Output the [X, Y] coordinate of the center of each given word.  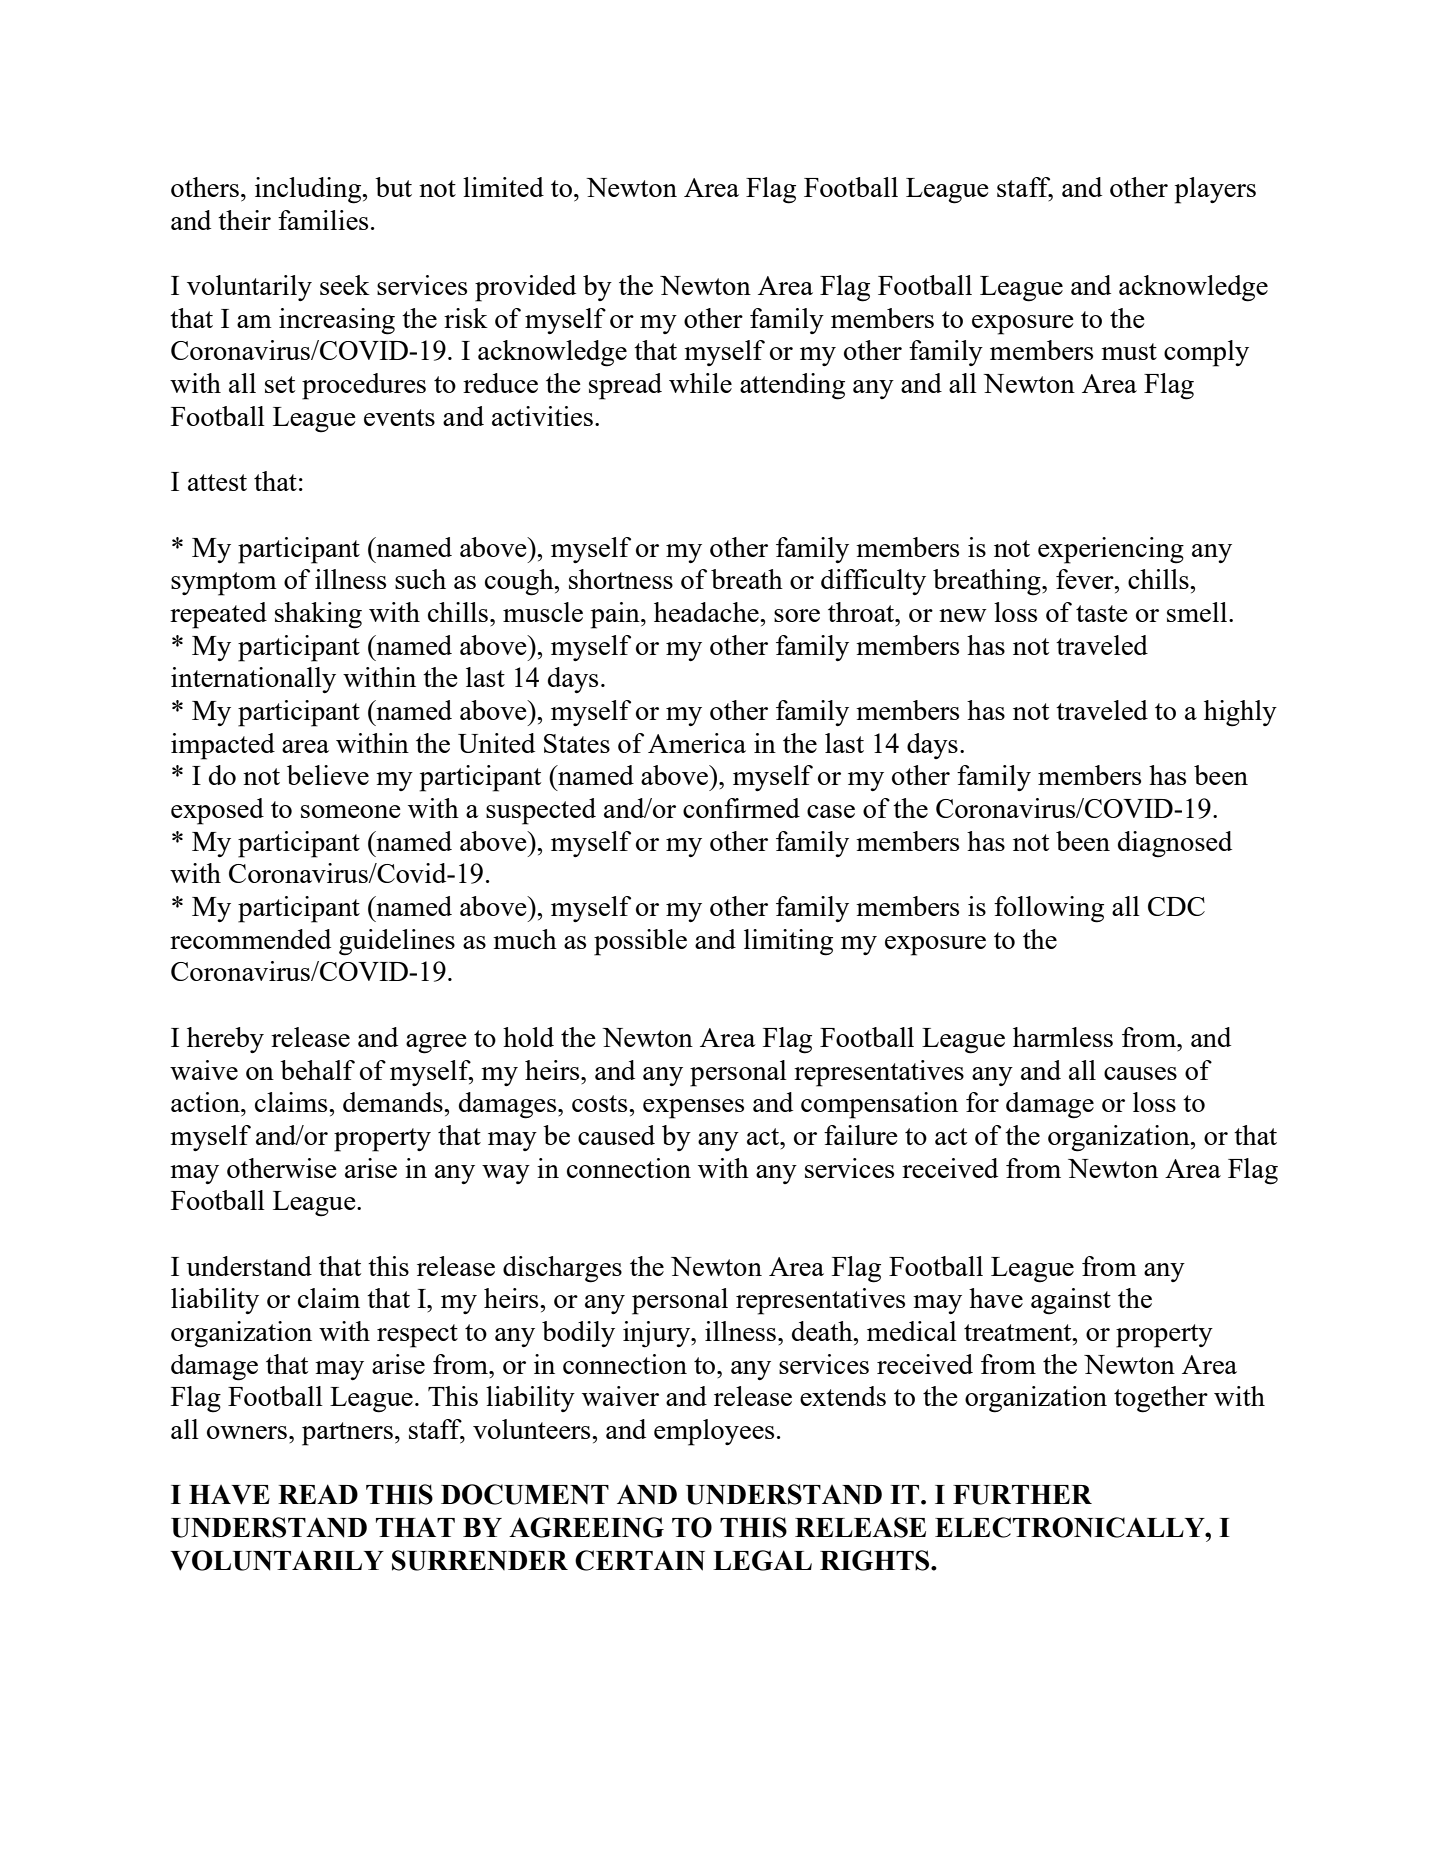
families [323, 220]
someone [351, 811]
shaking [318, 615]
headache [707, 612]
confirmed [741, 808]
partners [347, 1434]
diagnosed [1175, 844]
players [1215, 190]
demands [394, 1102]
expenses [693, 1109]
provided [525, 288]
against [1071, 1301]
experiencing [1111, 550]
